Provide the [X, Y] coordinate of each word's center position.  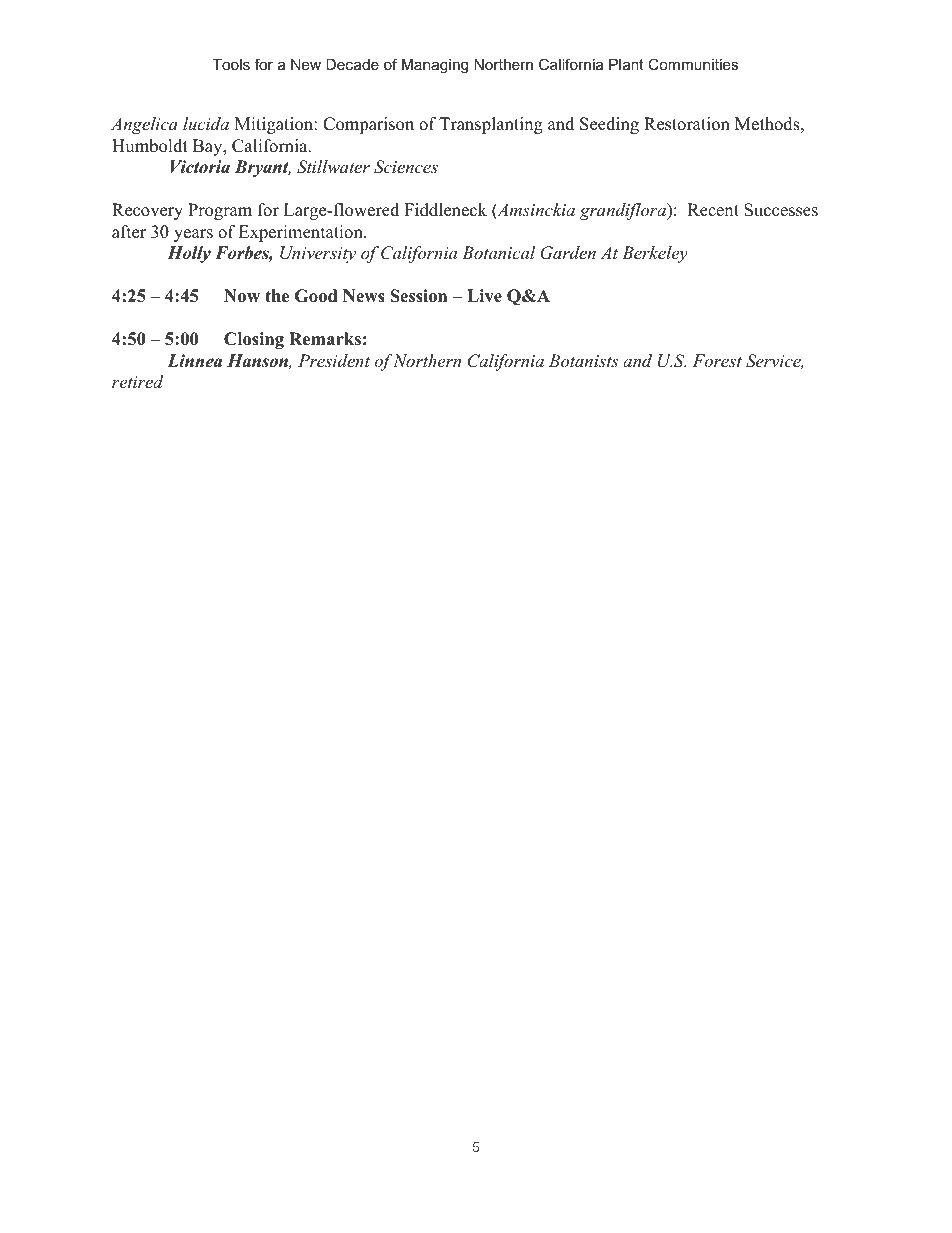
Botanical [498, 252]
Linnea [195, 361]
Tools [231, 64]
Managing [435, 66]
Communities [693, 64]
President [334, 360]
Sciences [406, 167]
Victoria [200, 167]
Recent [713, 210]
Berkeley [655, 254]
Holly [189, 254]
